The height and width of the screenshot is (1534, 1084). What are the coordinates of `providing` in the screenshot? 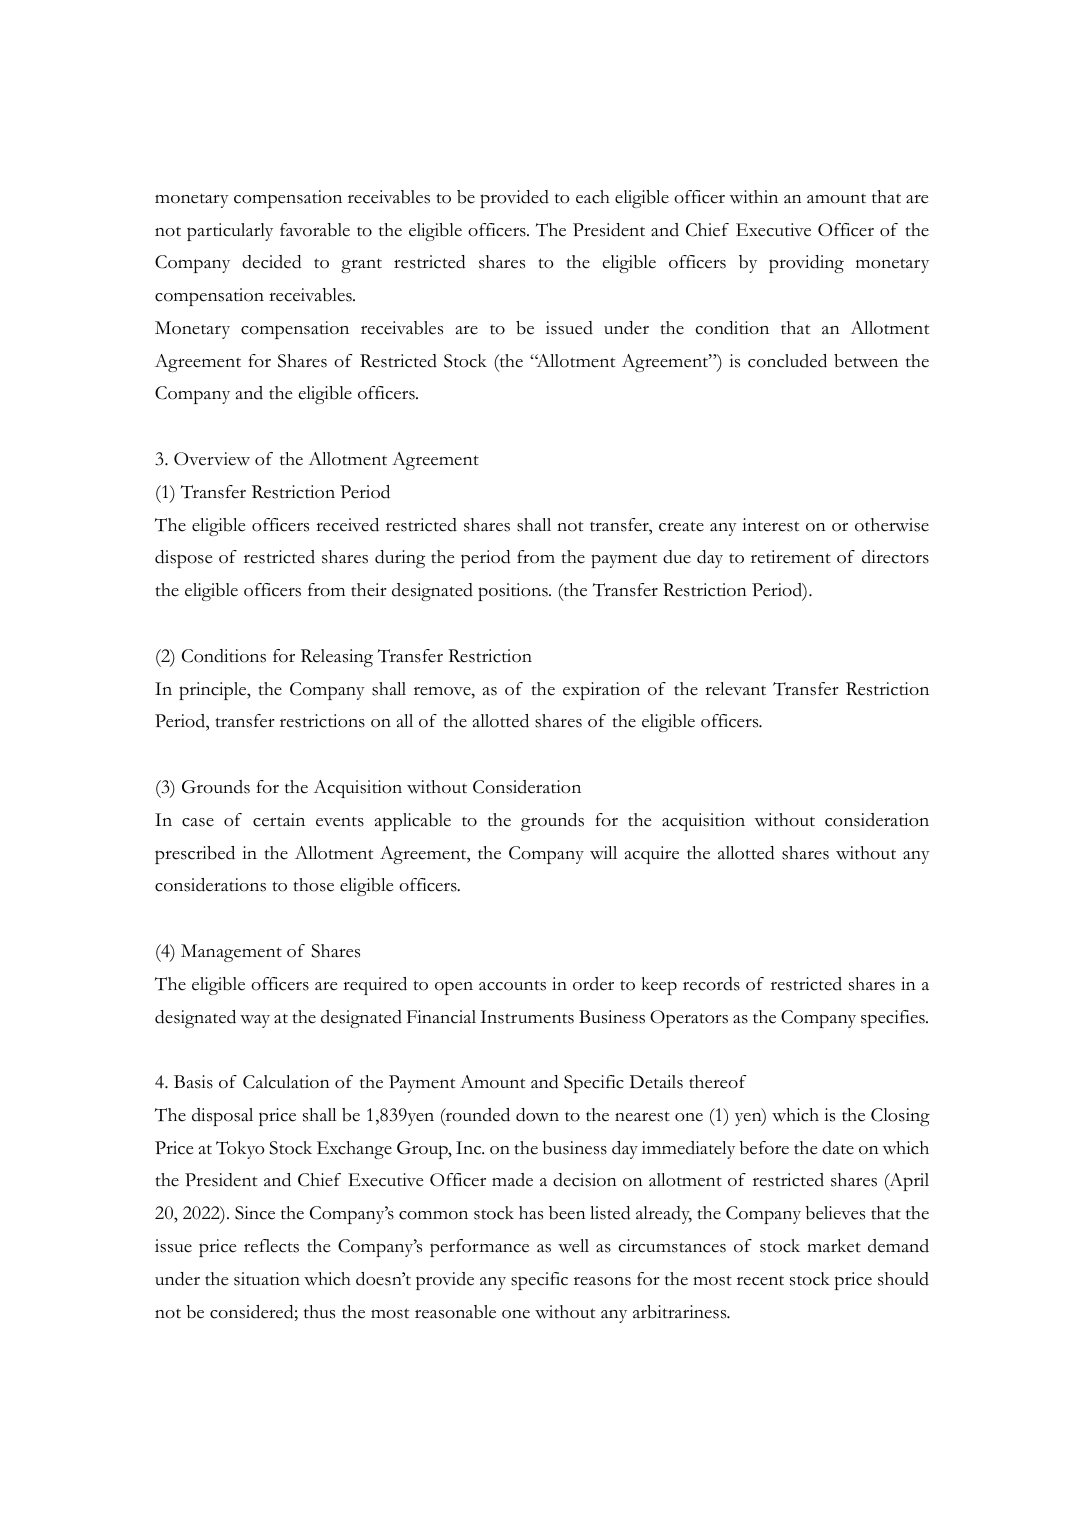 It's located at (806, 264).
